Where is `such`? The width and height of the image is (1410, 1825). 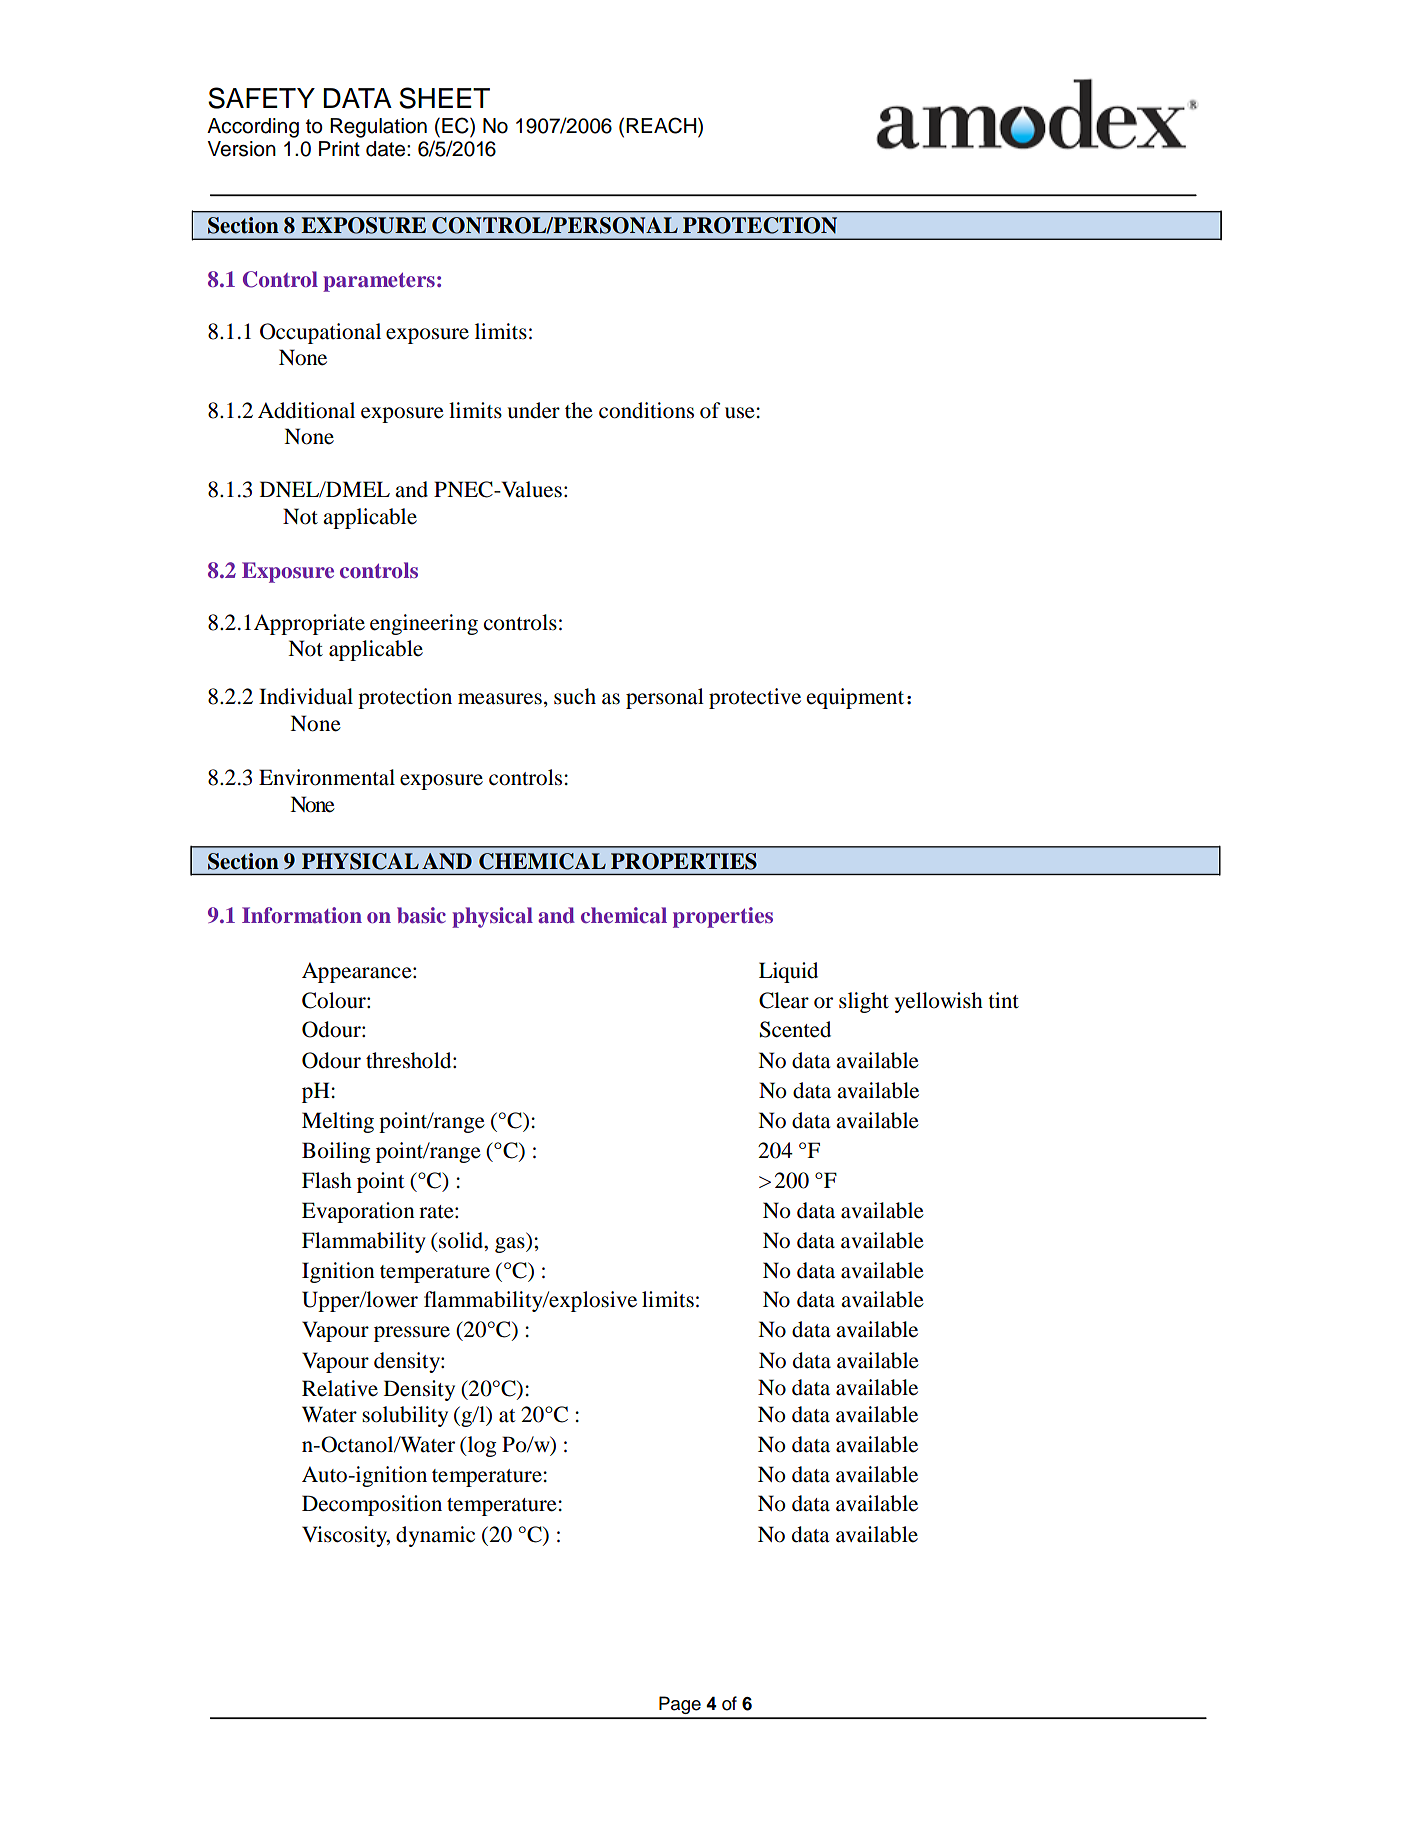 such is located at coordinates (575, 696).
